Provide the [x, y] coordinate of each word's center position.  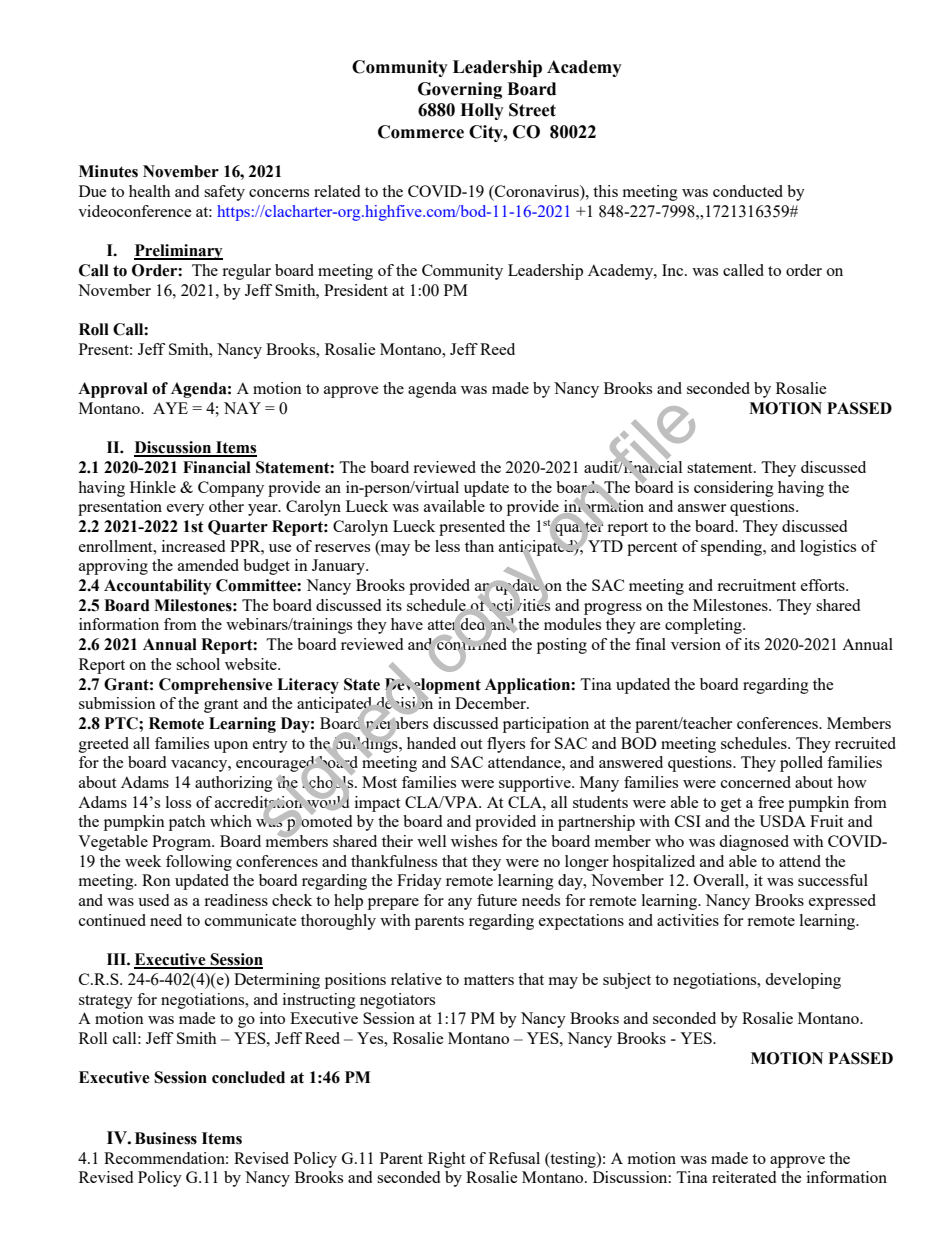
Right [446, 1160]
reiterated [744, 1177]
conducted [748, 191]
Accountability [158, 587]
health [150, 191]
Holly [482, 111]
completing [704, 626]
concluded [248, 1077]
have [407, 624]
